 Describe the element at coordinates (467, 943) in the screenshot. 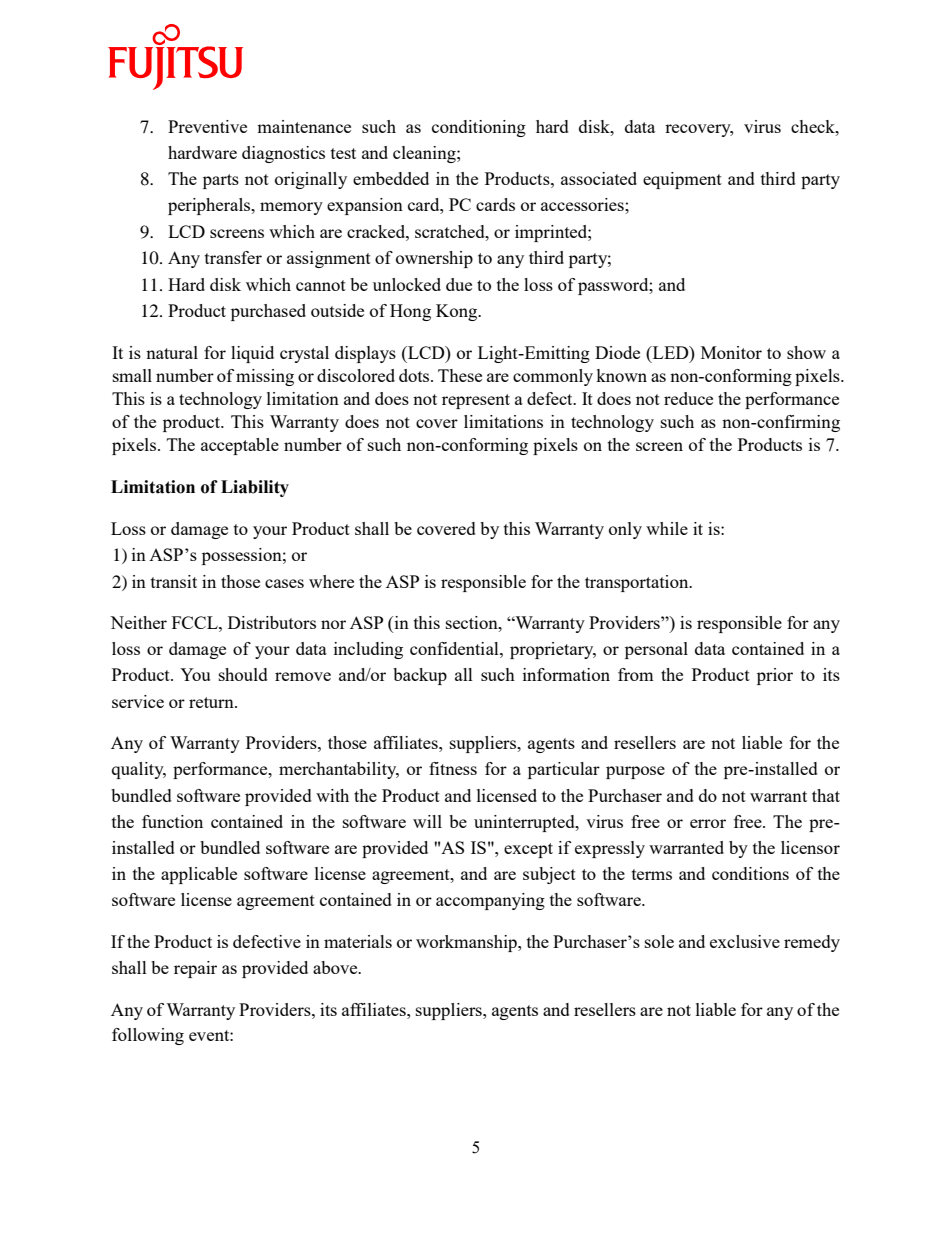

I see `workmanship` at that location.
